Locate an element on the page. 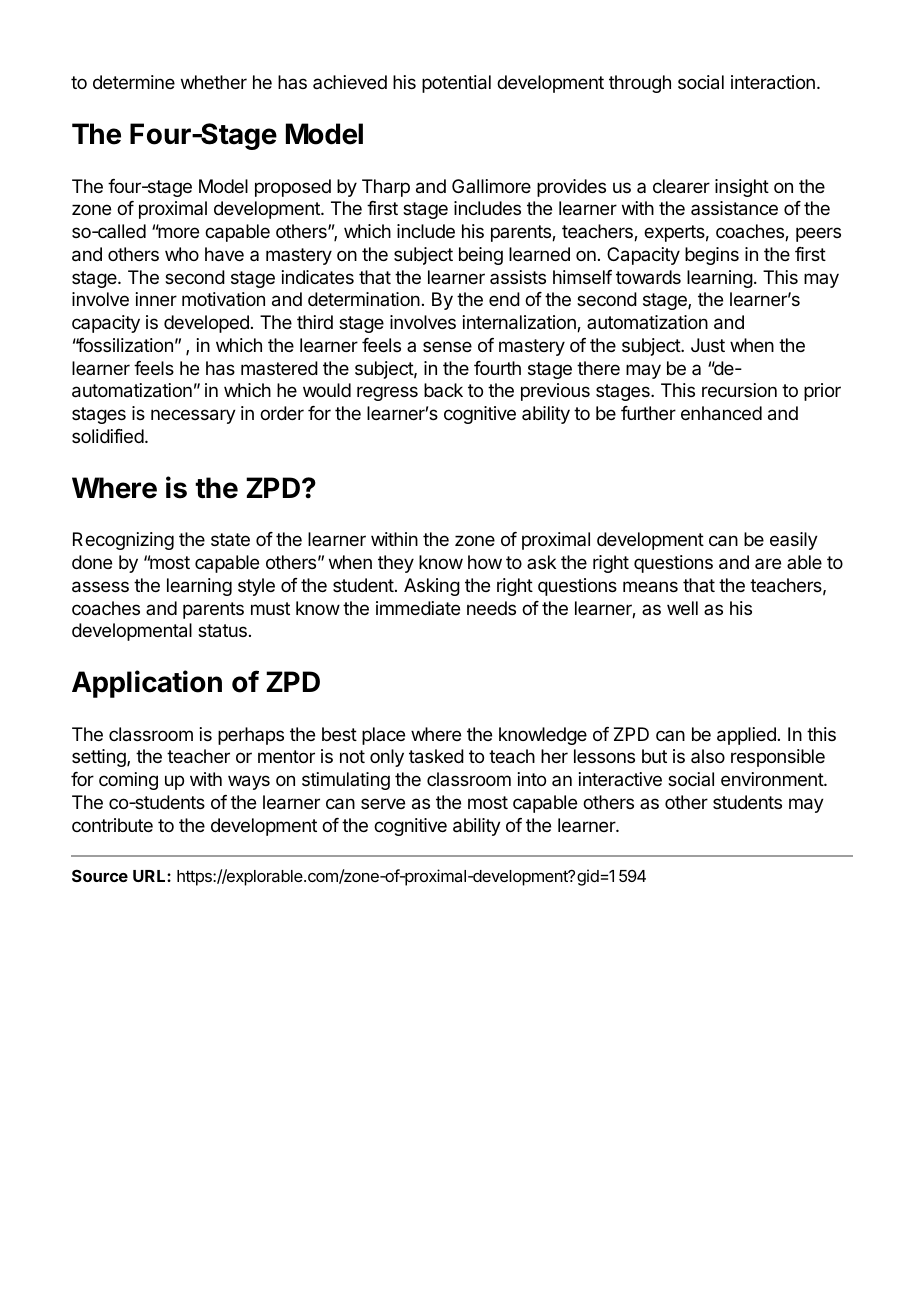 This document has width=924, height=1308. sense is located at coordinates (447, 346).
